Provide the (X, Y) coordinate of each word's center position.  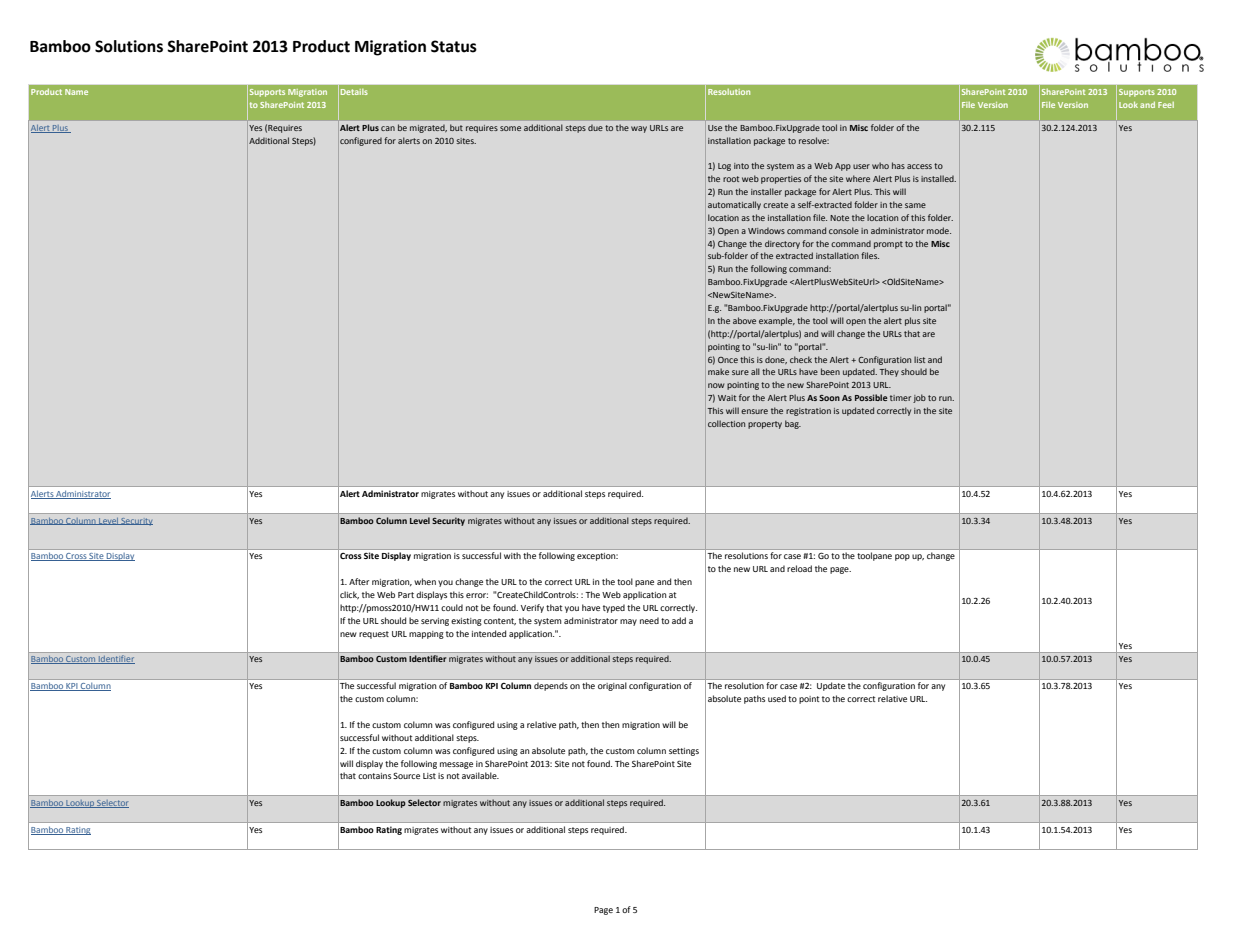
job (919, 398)
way (639, 129)
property (765, 425)
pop (902, 557)
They (889, 372)
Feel (1166, 105)
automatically (734, 205)
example (777, 321)
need (649, 620)
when (425, 581)
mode (939, 230)
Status (454, 46)
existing (466, 622)
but (456, 127)
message (456, 765)
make (718, 371)
